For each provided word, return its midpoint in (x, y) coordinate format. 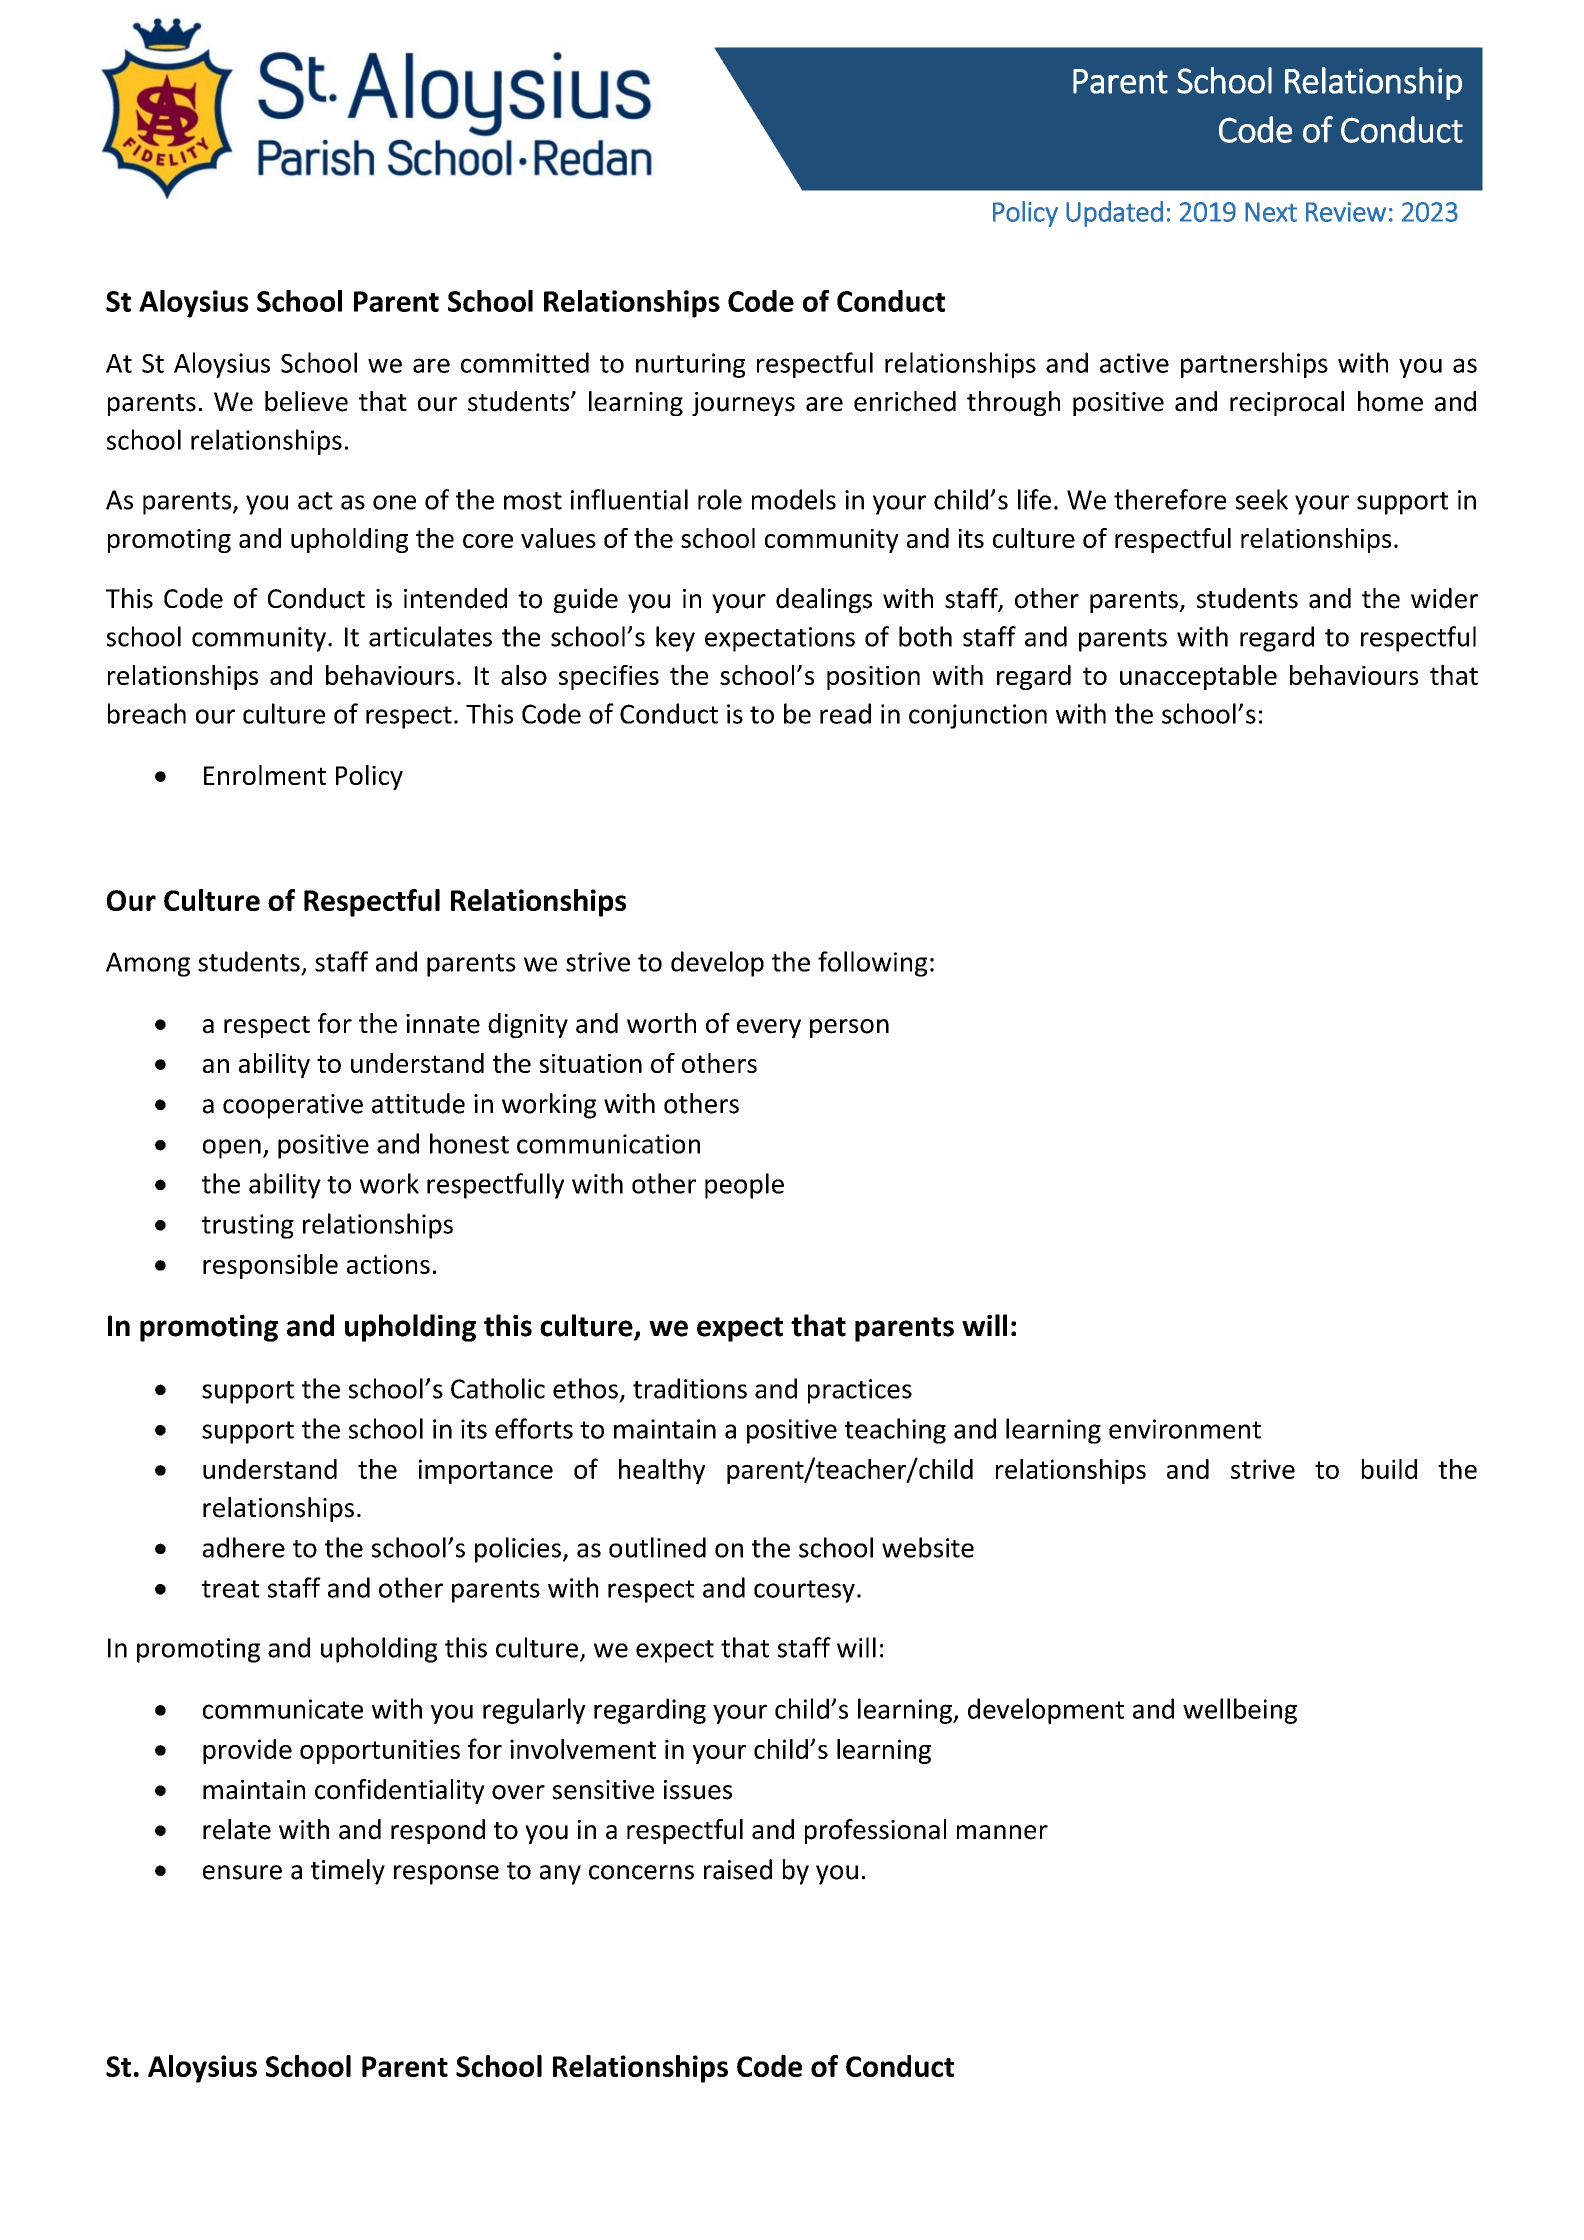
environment (1185, 1429)
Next (1271, 212)
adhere (244, 1547)
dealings (824, 600)
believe (306, 401)
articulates (430, 636)
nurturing (690, 365)
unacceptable (1198, 677)
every (769, 1028)
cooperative (293, 1106)
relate (237, 1829)
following (872, 964)
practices (860, 1391)
